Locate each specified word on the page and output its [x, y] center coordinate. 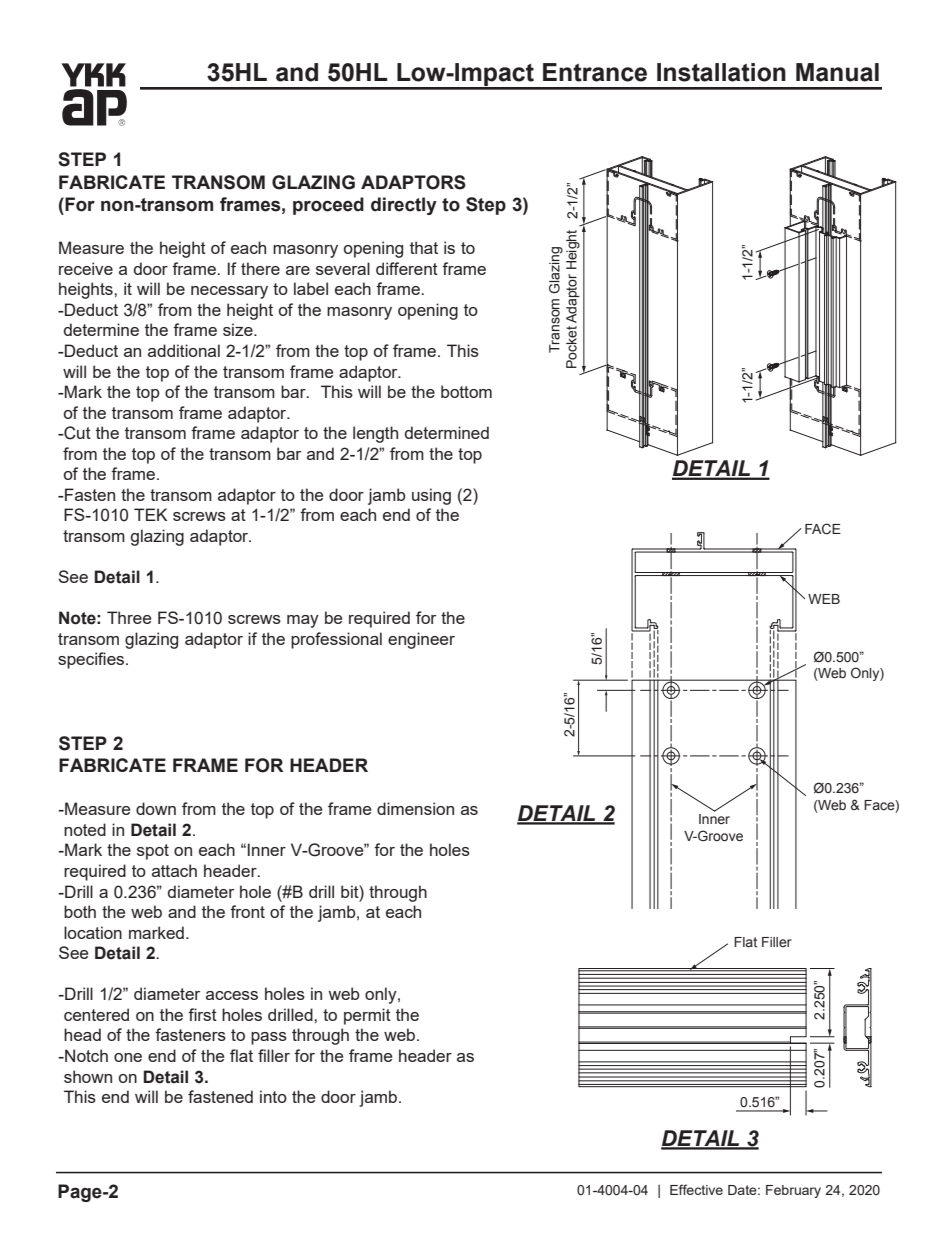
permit [367, 1016]
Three [129, 617]
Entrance [595, 72]
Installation [721, 72]
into [273, 1096]
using [431, 496]
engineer [421, 640]
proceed [328, 206]
